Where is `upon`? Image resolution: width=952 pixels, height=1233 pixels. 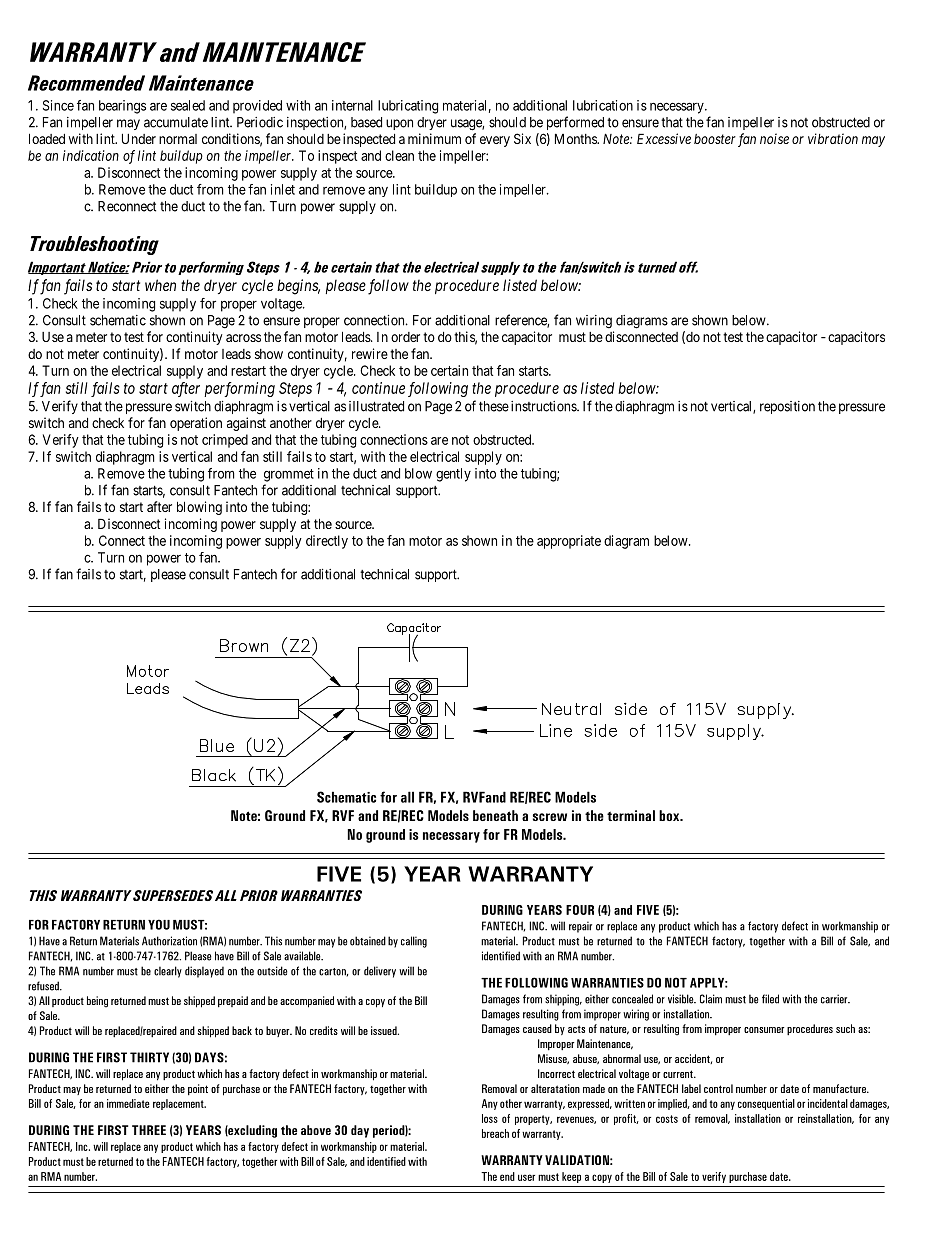 upon is located at coordinates (399, 124).
